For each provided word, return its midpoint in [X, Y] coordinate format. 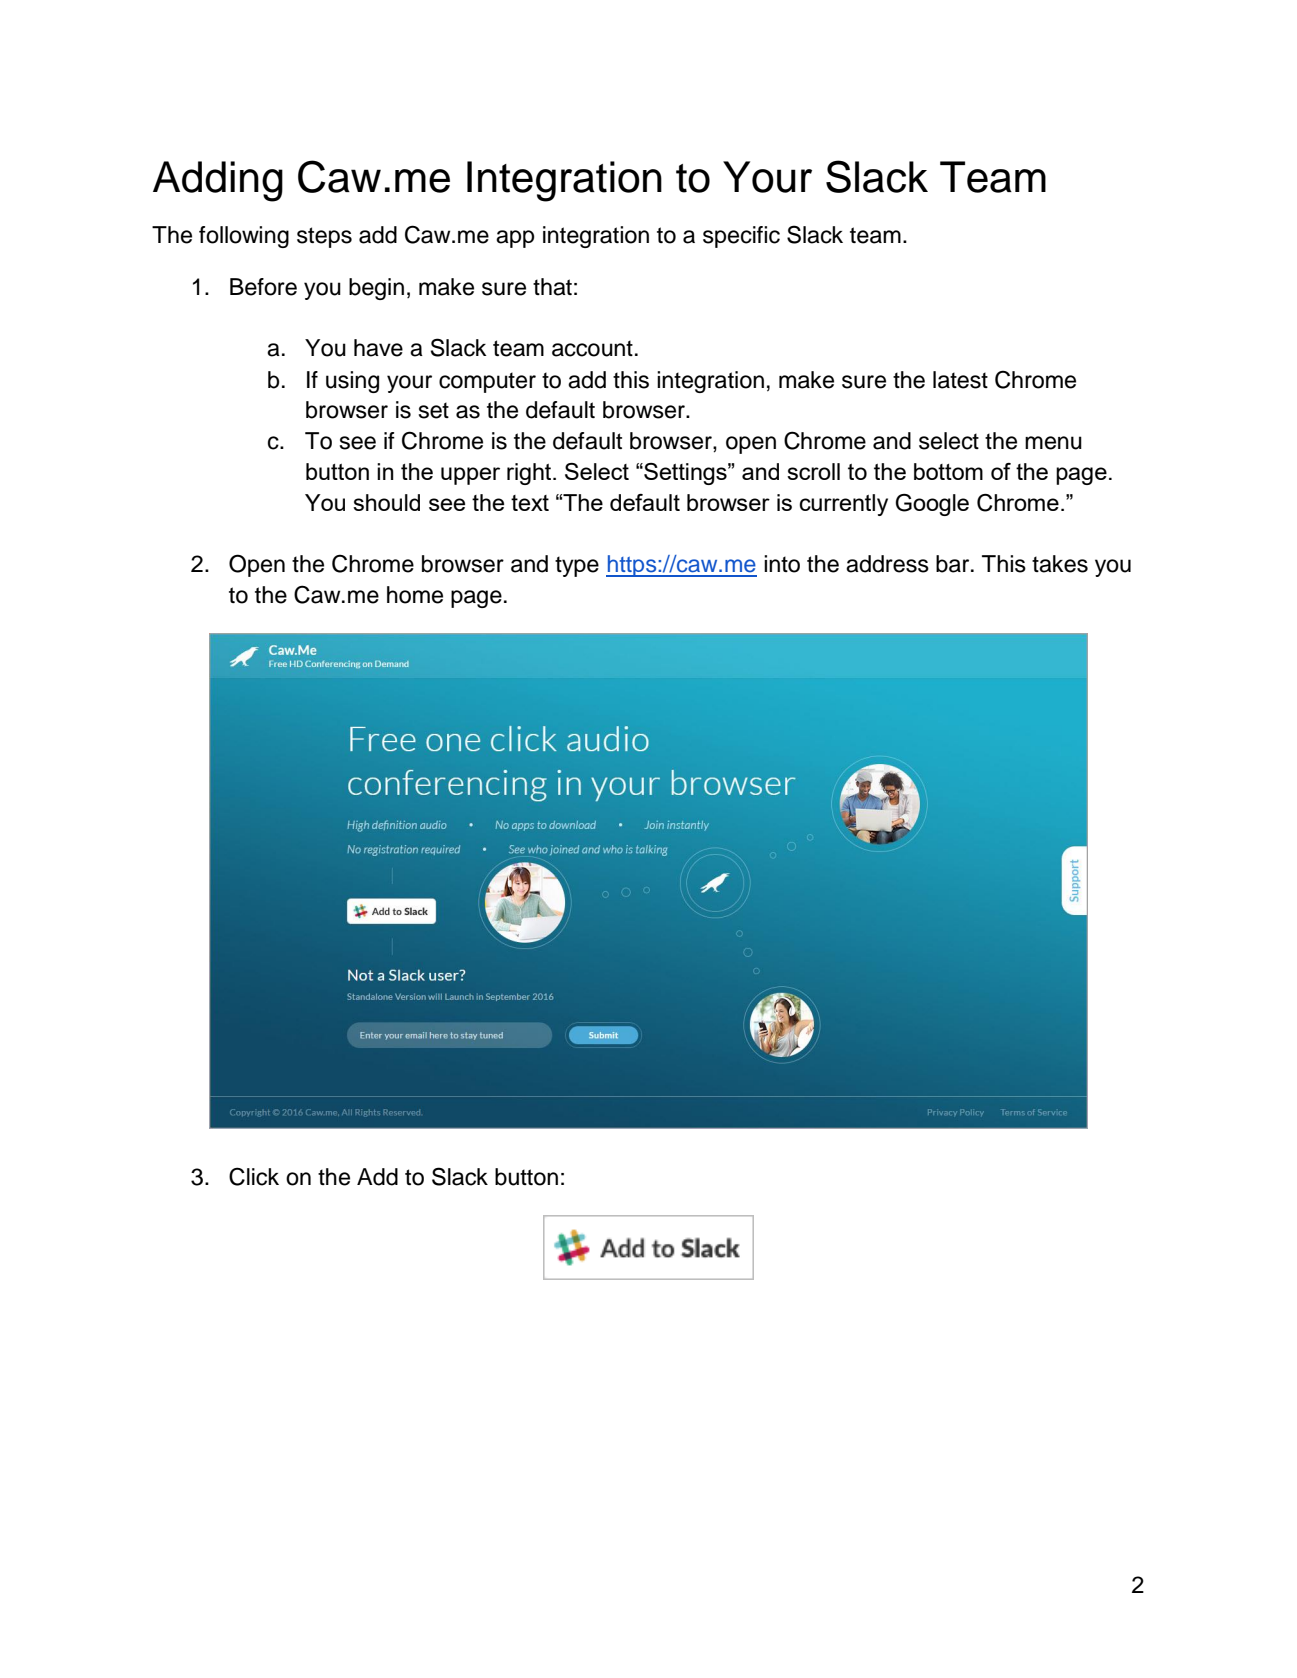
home [415, 595]
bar [954, 564]
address [887, 564]
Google [932, 505]
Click [254, 1176]
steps [324, 237]
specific [741, 237]
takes [1060, 564]
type [577, 566]
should [386, 502]
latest [960, 380]
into [782, 564]
